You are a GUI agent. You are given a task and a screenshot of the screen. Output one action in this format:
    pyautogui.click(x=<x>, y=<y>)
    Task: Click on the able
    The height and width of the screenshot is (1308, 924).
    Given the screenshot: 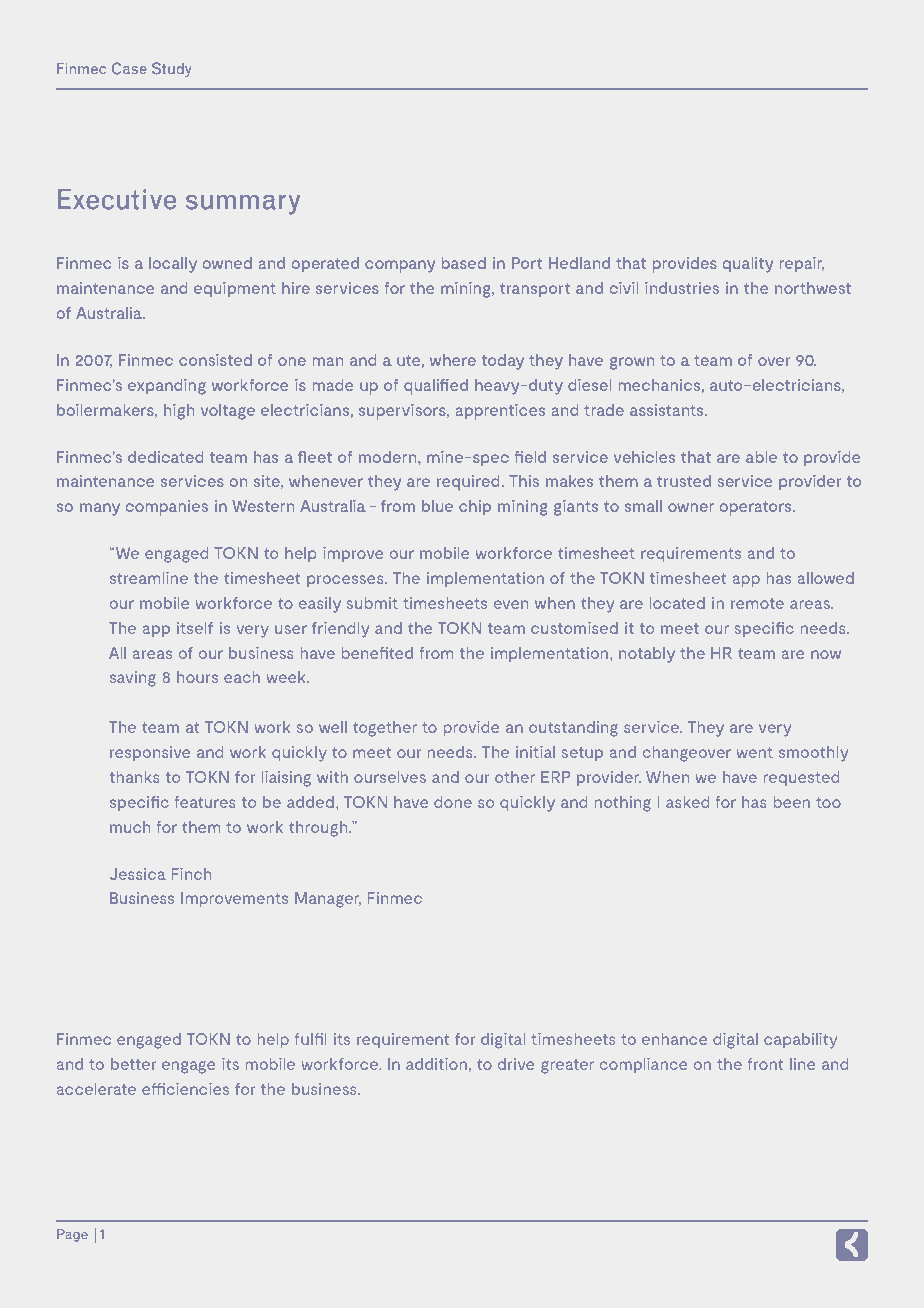 What is the action you would take?
    pyautogui.click(x=761, y=457)
